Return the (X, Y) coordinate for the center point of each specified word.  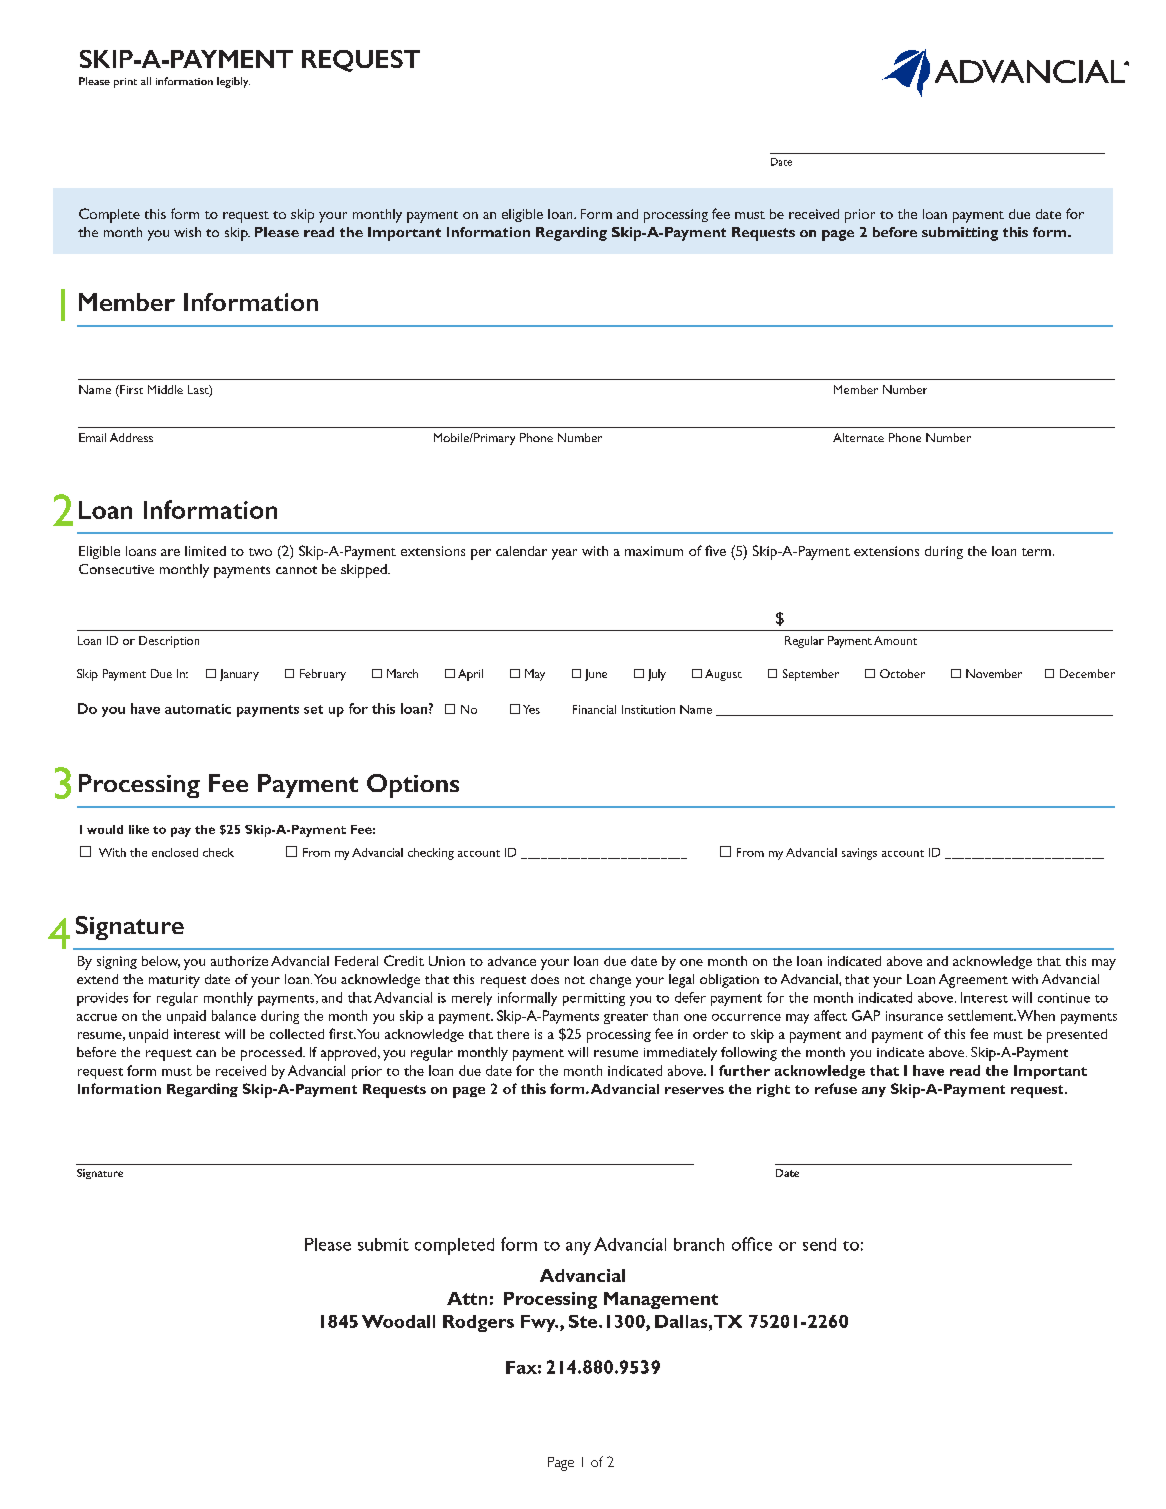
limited (205, 551)
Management (661, 1300)
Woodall (398, 1321)
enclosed (175, 852)
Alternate (858, 437)
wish (187, 232)
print (125, 83)
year (564, 554)
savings (859, 854)
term (1036, 552)
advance (512, 961)
